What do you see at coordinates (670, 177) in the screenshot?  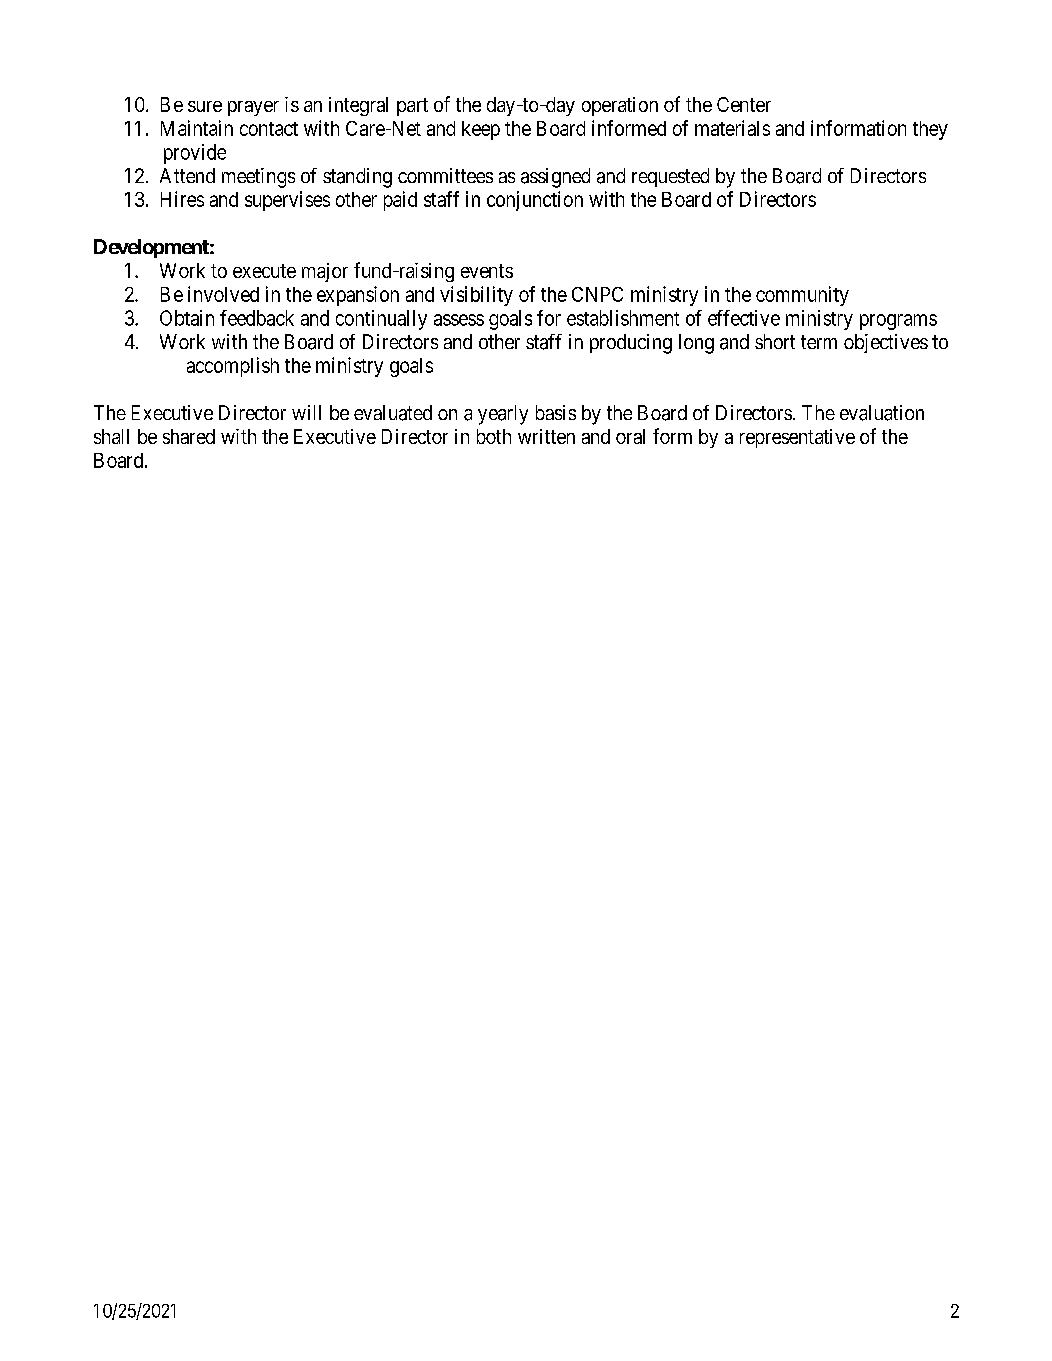 I see `requested` at bounding box center [670, 177].
